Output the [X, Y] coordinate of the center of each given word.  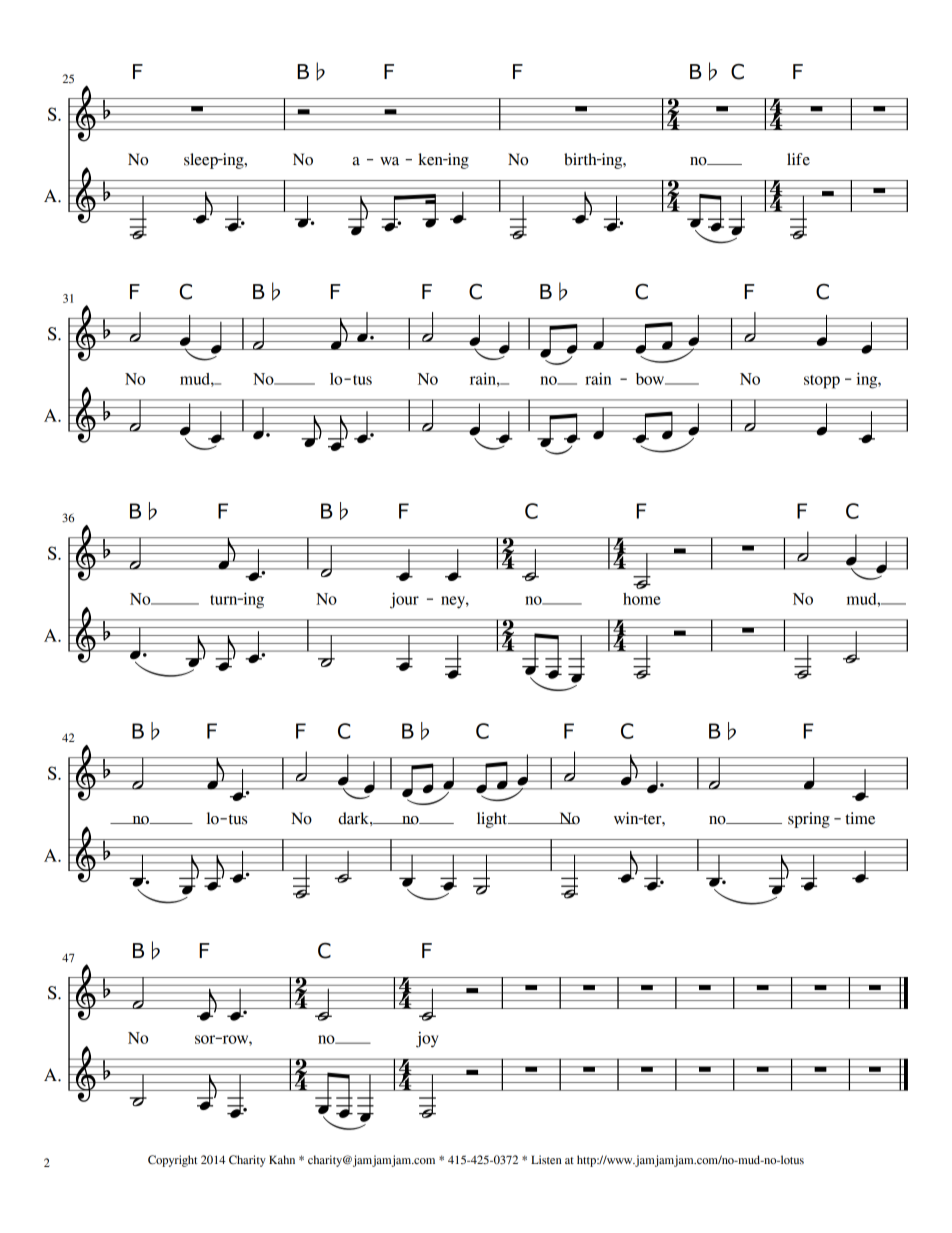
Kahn [282, 1159]
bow [651, 379]
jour [404, 600]
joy [427, 1040]
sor [206, 1039]
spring [809, 820]
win [627, 818]
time [860, 818]
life [798, 159]
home [642, 599]
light [493, 820]
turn [225, 600]
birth [581, 159]
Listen [546, 1159]
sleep [202, 161]
